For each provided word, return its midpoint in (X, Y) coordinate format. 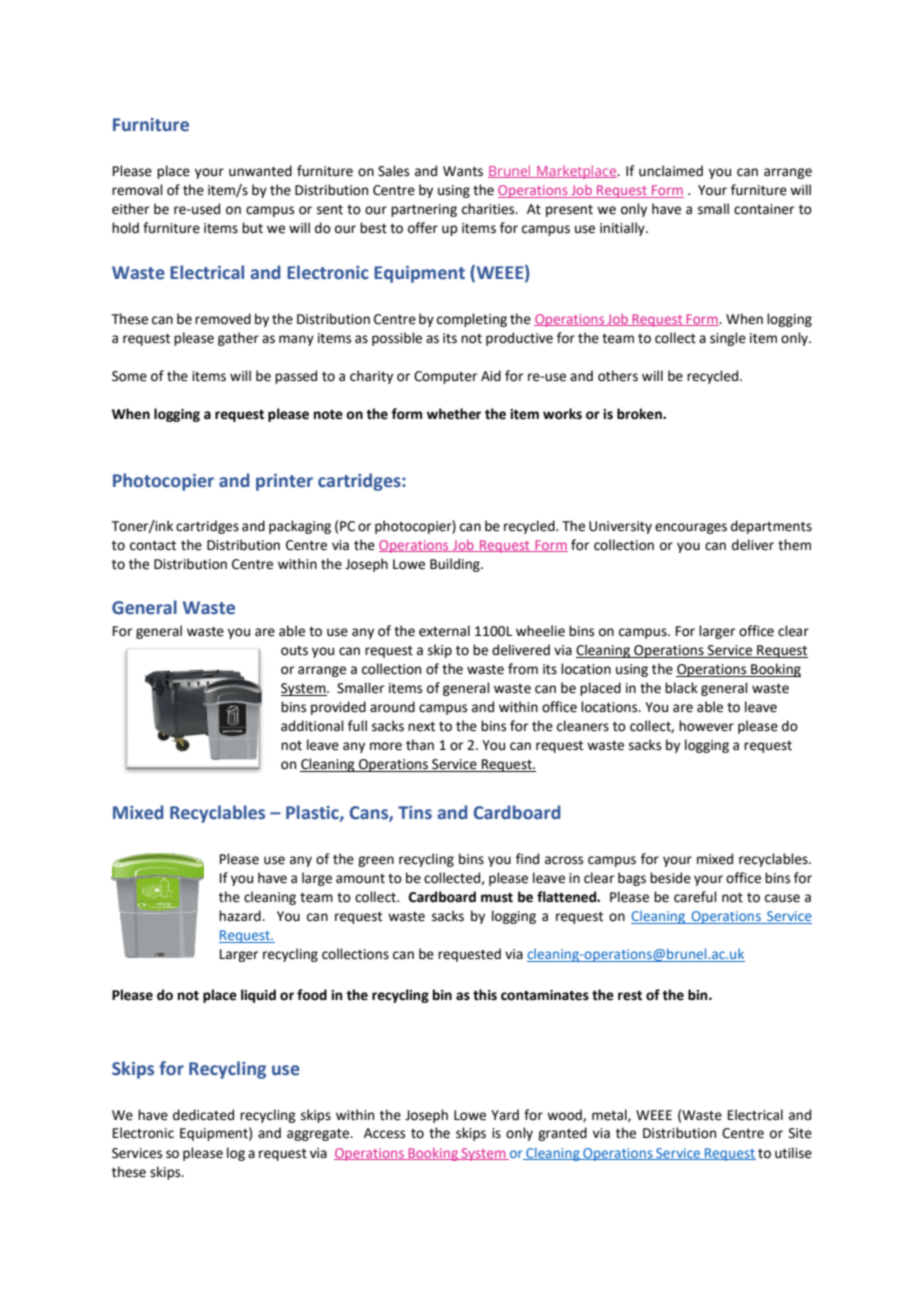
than (420, 745)
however (706, 726)
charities (489, 209)
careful (695, 897)
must (497, 898)
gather (238, 339)
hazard (241, 916)
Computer (445, 377)
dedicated (203, 1115)
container (764, 209)
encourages (691, 528)
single (728, 339)
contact (153, 546)
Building (456, 565)
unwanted (260, 171)
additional (312, 726)
